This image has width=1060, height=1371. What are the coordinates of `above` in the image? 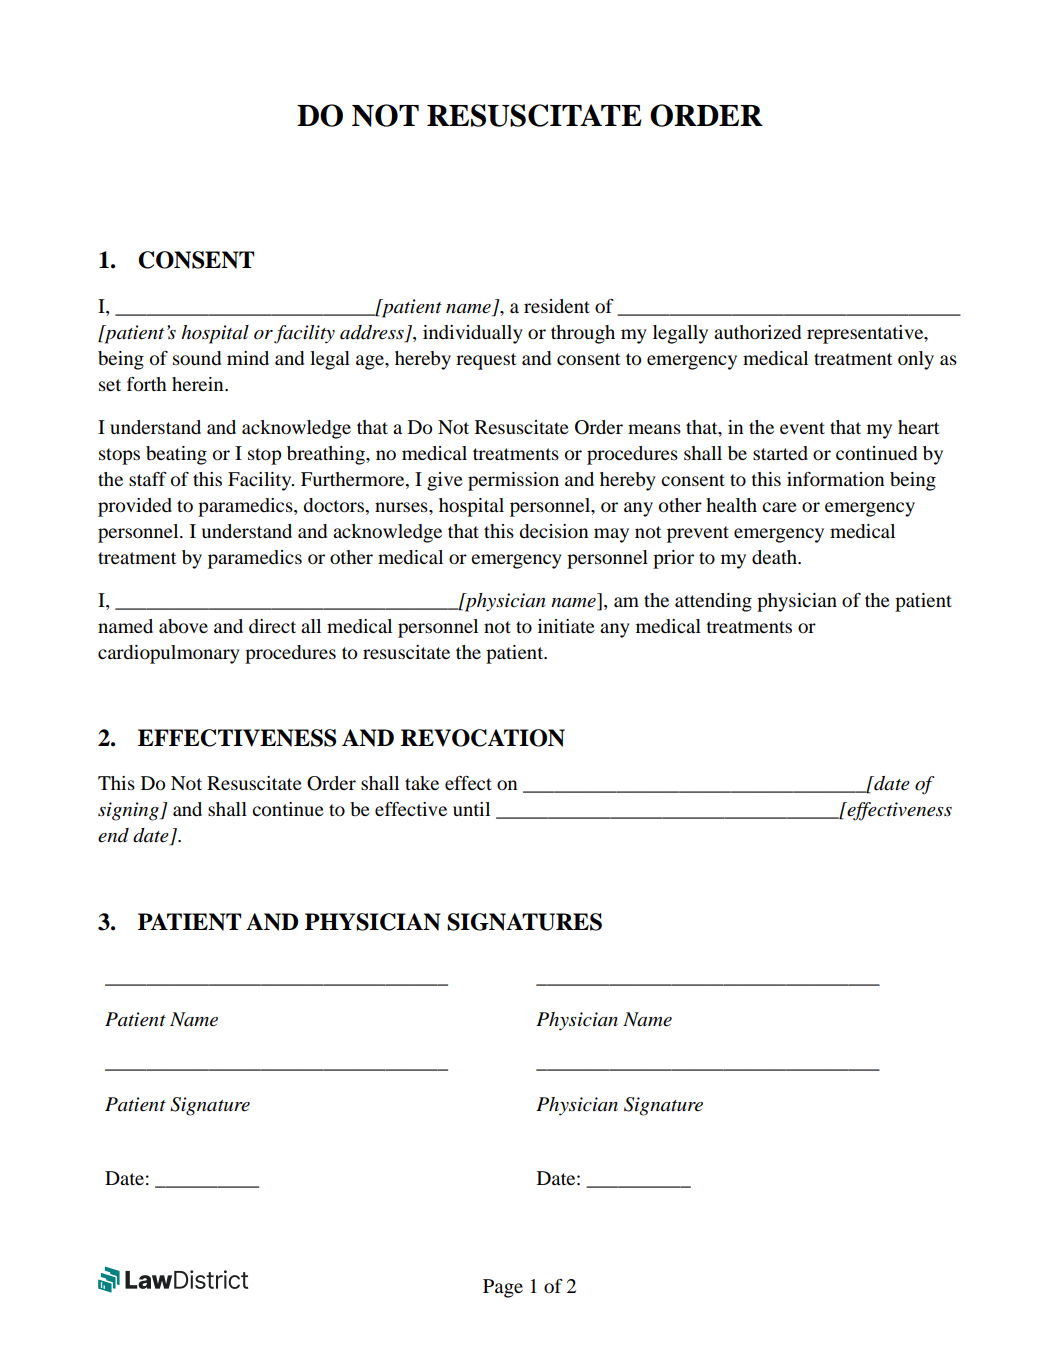 It's located at (183, 626).
